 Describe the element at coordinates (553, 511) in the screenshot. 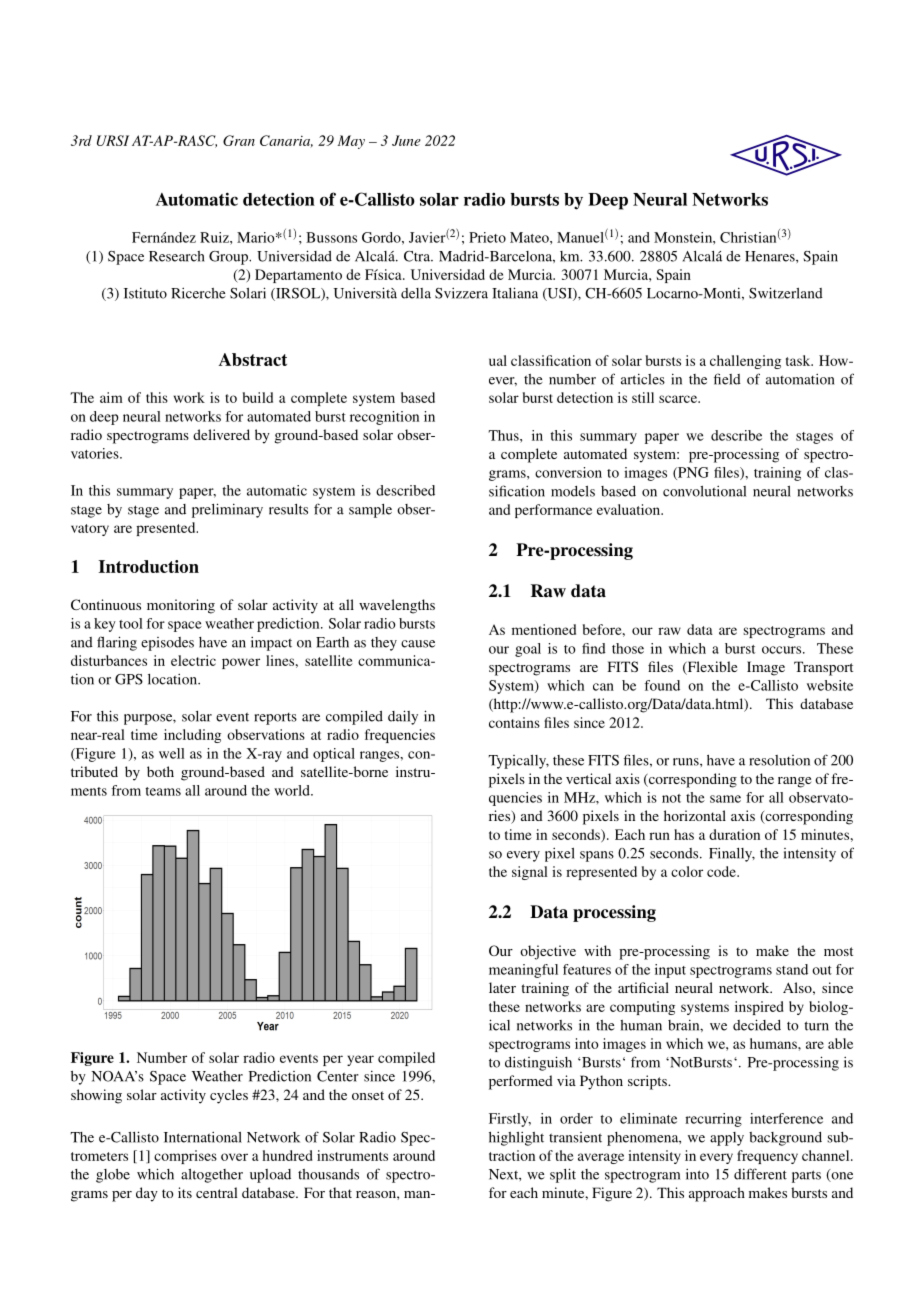

I see `performance` at that location.
